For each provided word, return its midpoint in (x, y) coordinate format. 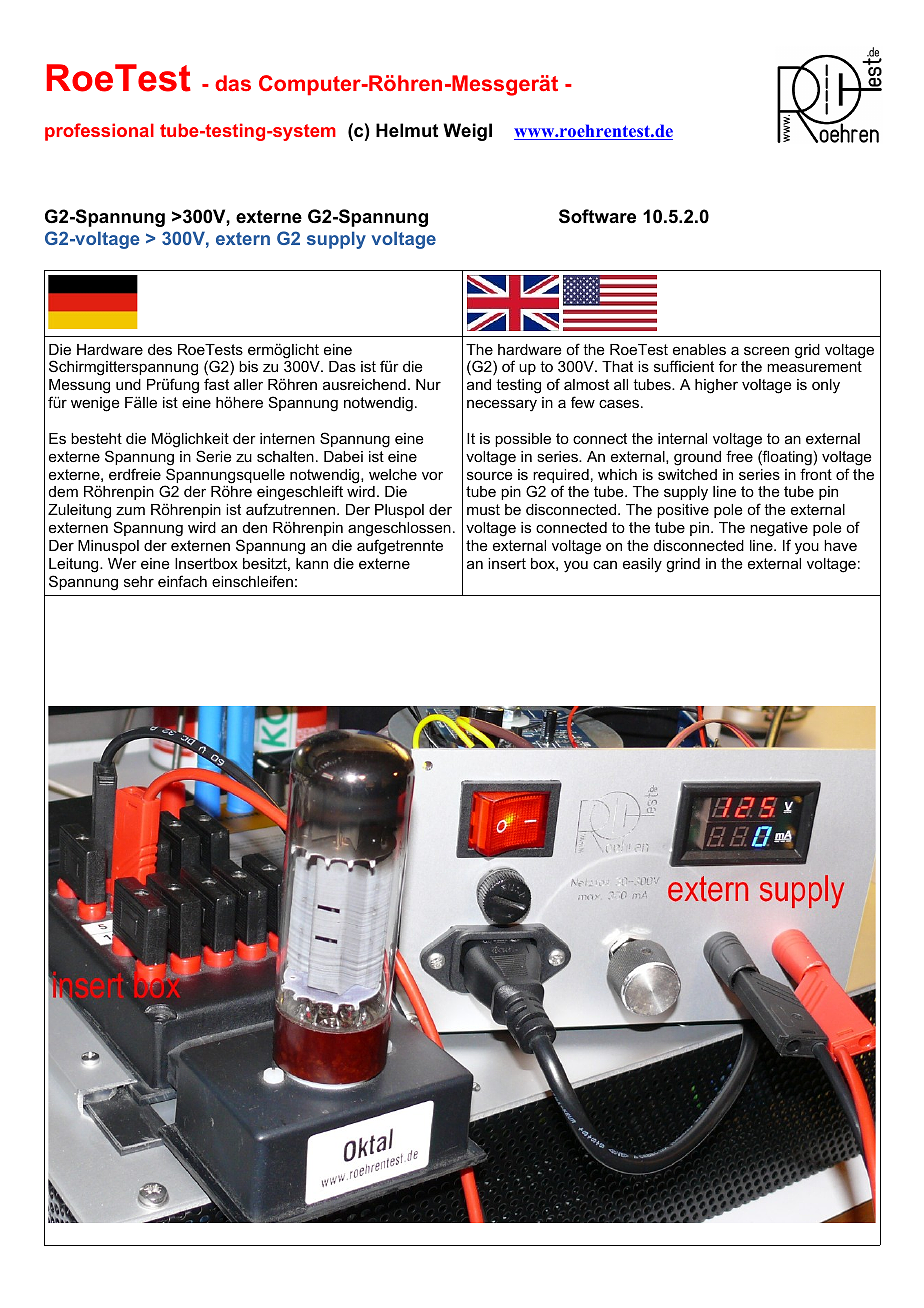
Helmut (407, 130)
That (617, 366)
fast (216, 384)
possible (523, 440)
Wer (122, 563)
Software (597, 216)
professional (99, 132)
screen (766, 350)
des (160, 349)
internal (682, 438)
